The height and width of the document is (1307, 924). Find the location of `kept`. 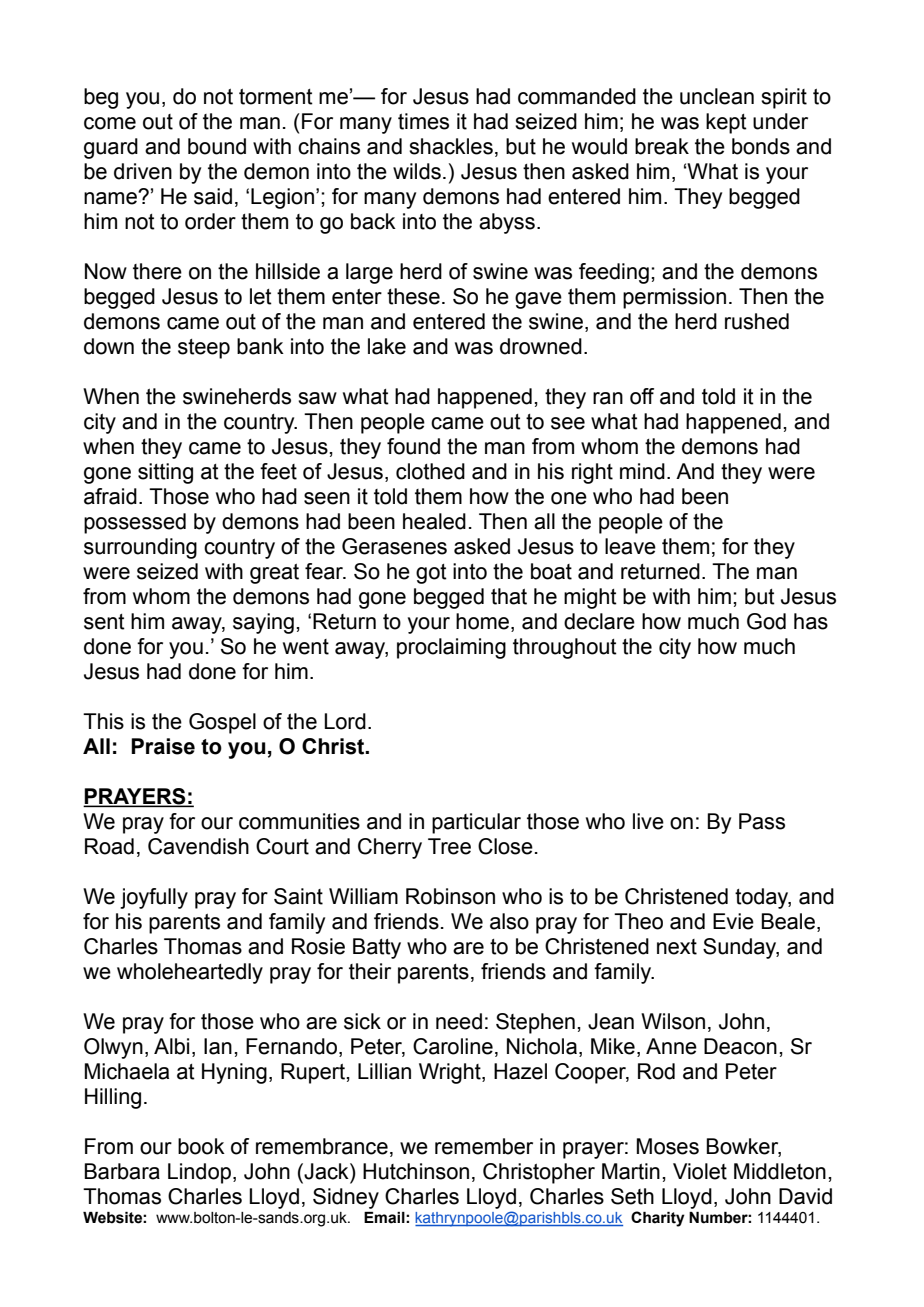

kept is located at coordinates (726, 123).
